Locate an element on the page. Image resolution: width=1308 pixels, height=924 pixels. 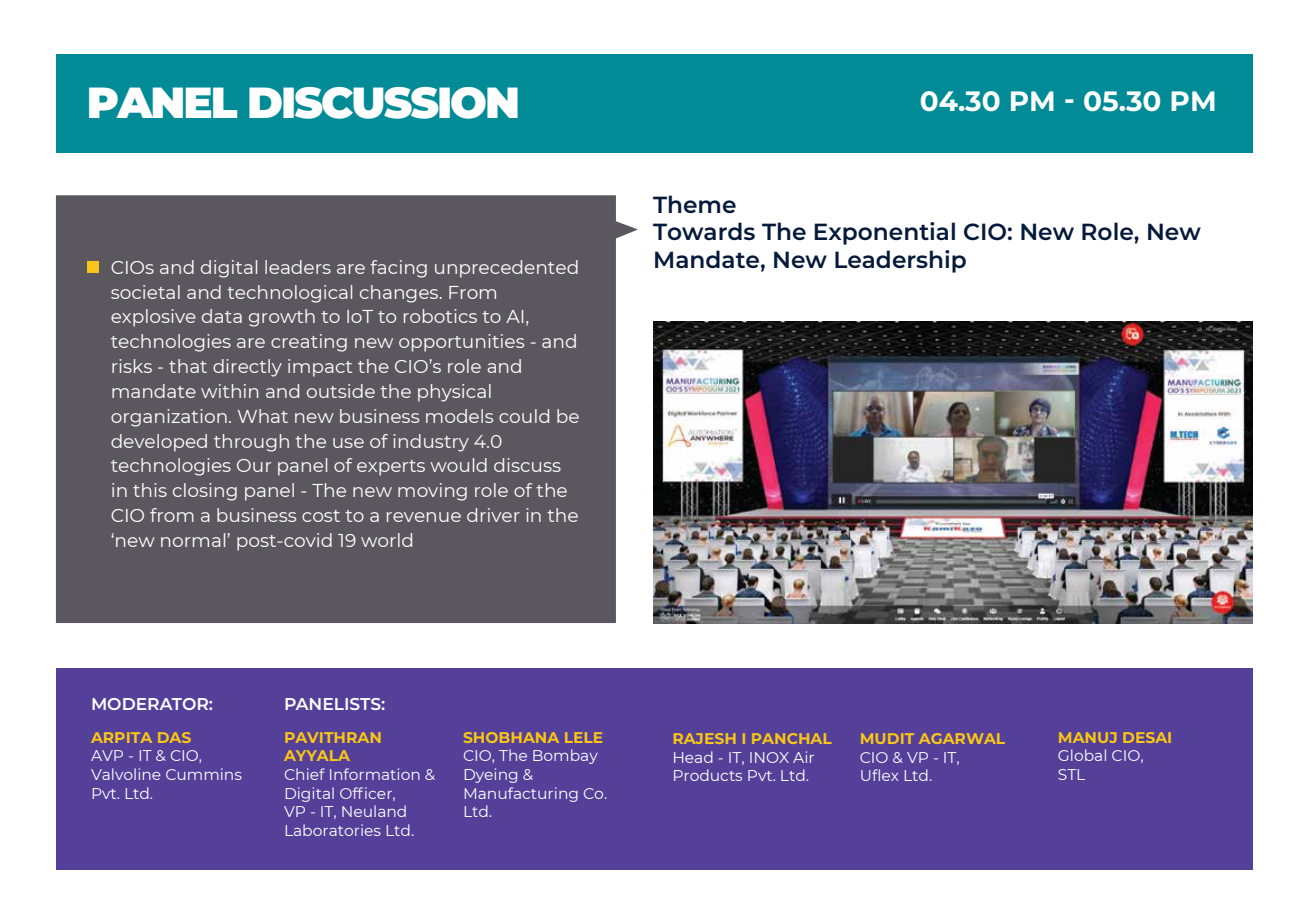
facing is located at coordinates (398, 269).
